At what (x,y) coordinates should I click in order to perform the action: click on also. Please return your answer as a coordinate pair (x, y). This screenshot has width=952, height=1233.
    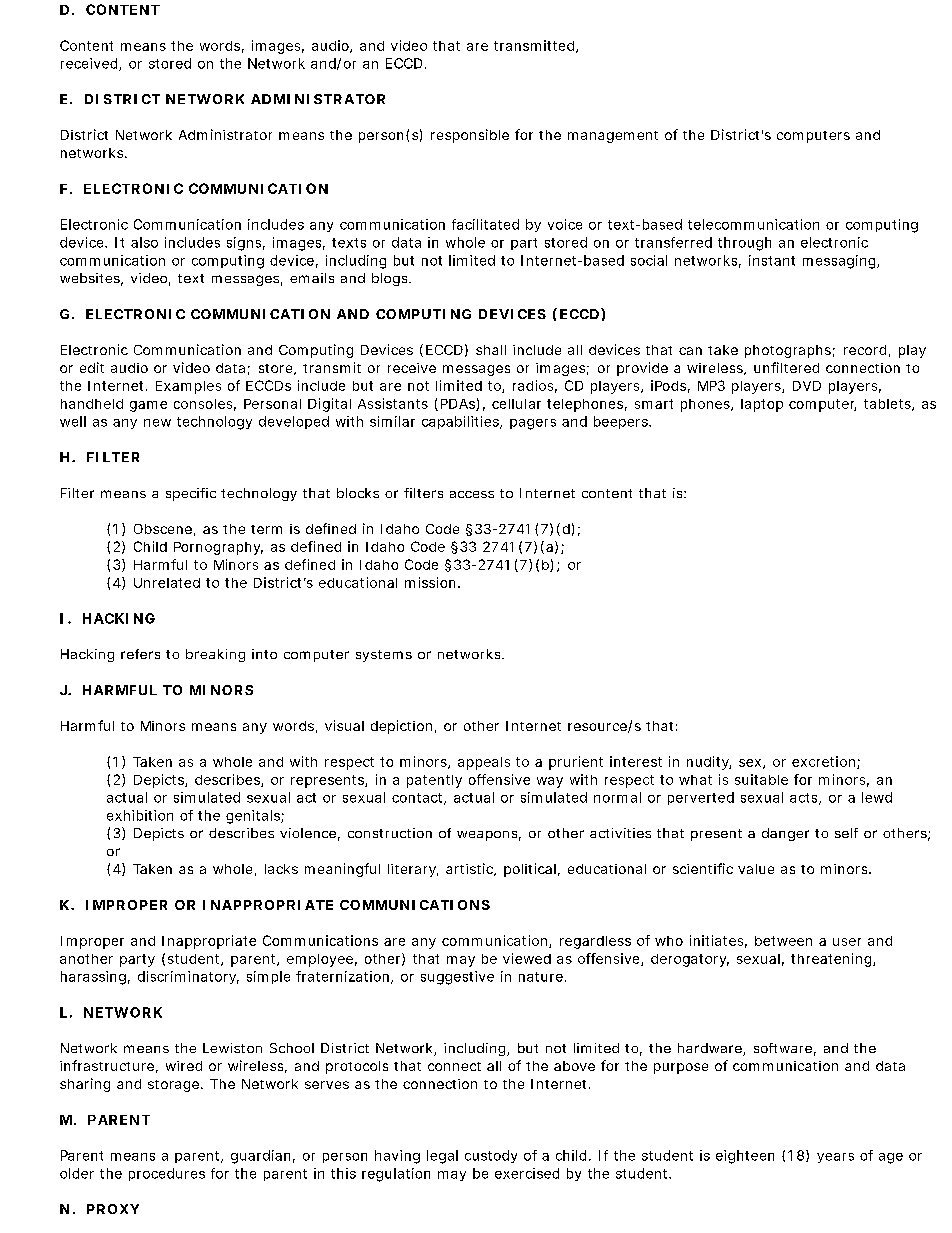
    Looking at the image, I should click on (144, 242).
